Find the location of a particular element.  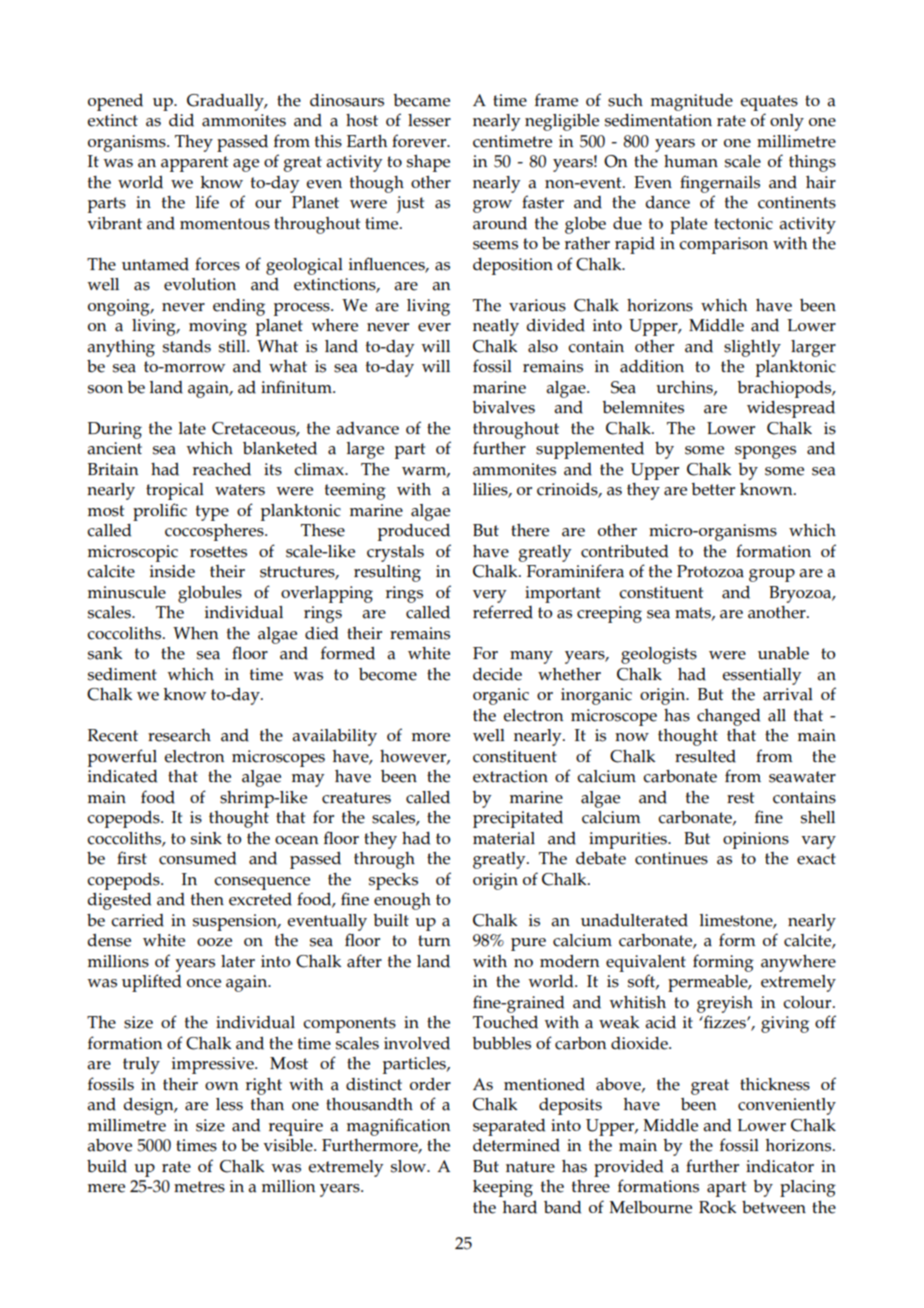

When is located at coordinates (195, 633).
